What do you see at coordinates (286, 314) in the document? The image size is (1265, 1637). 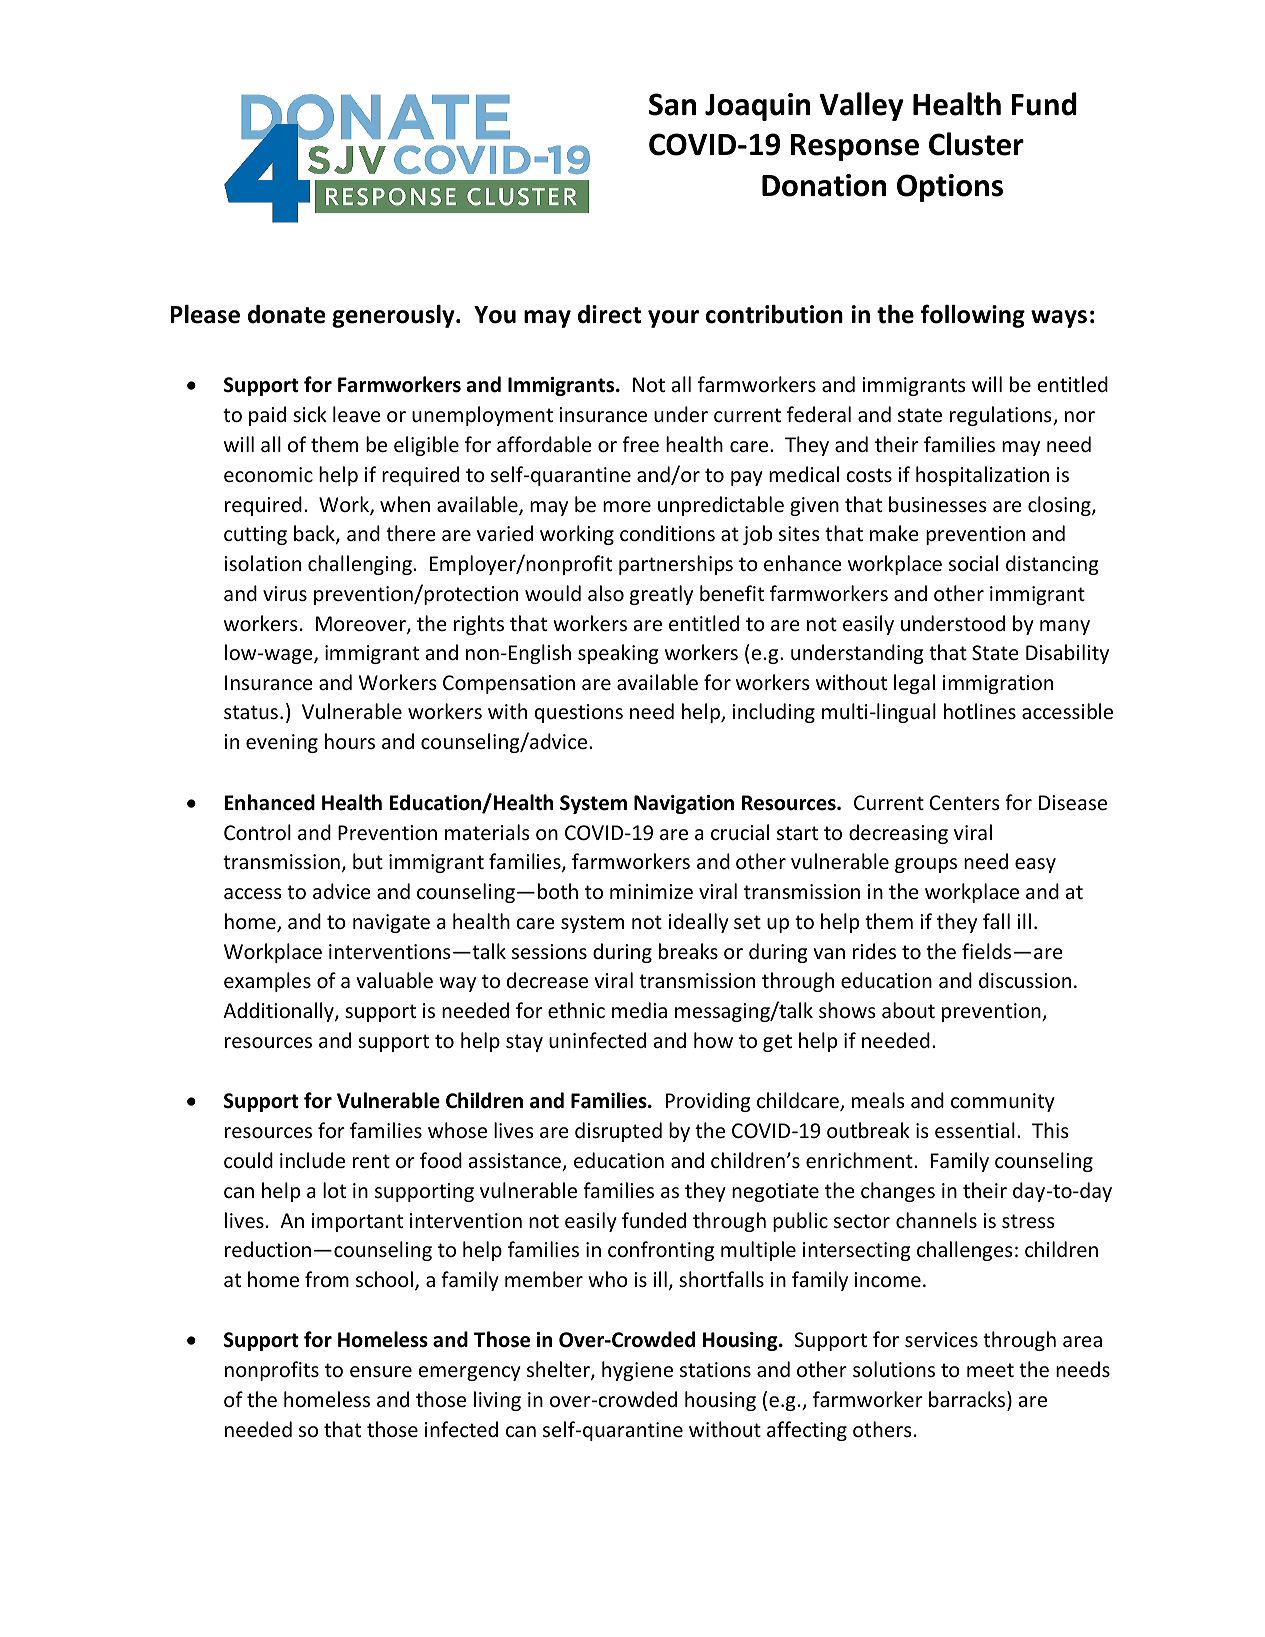 I see `donate` at bounding box center [286, 314].
